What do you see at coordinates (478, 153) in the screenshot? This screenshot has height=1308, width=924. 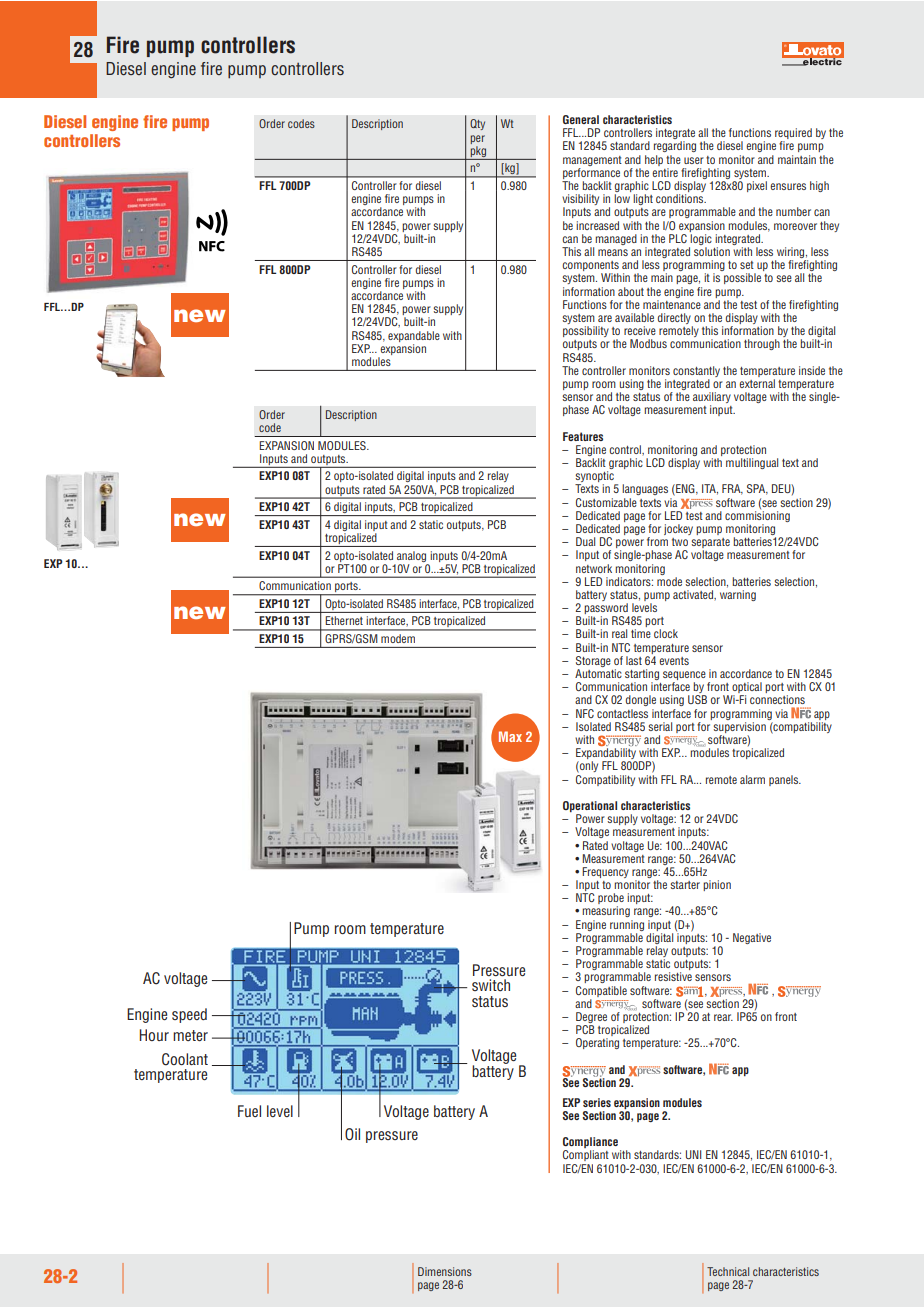 I see `pkg` at bounding box center [478, 153].
